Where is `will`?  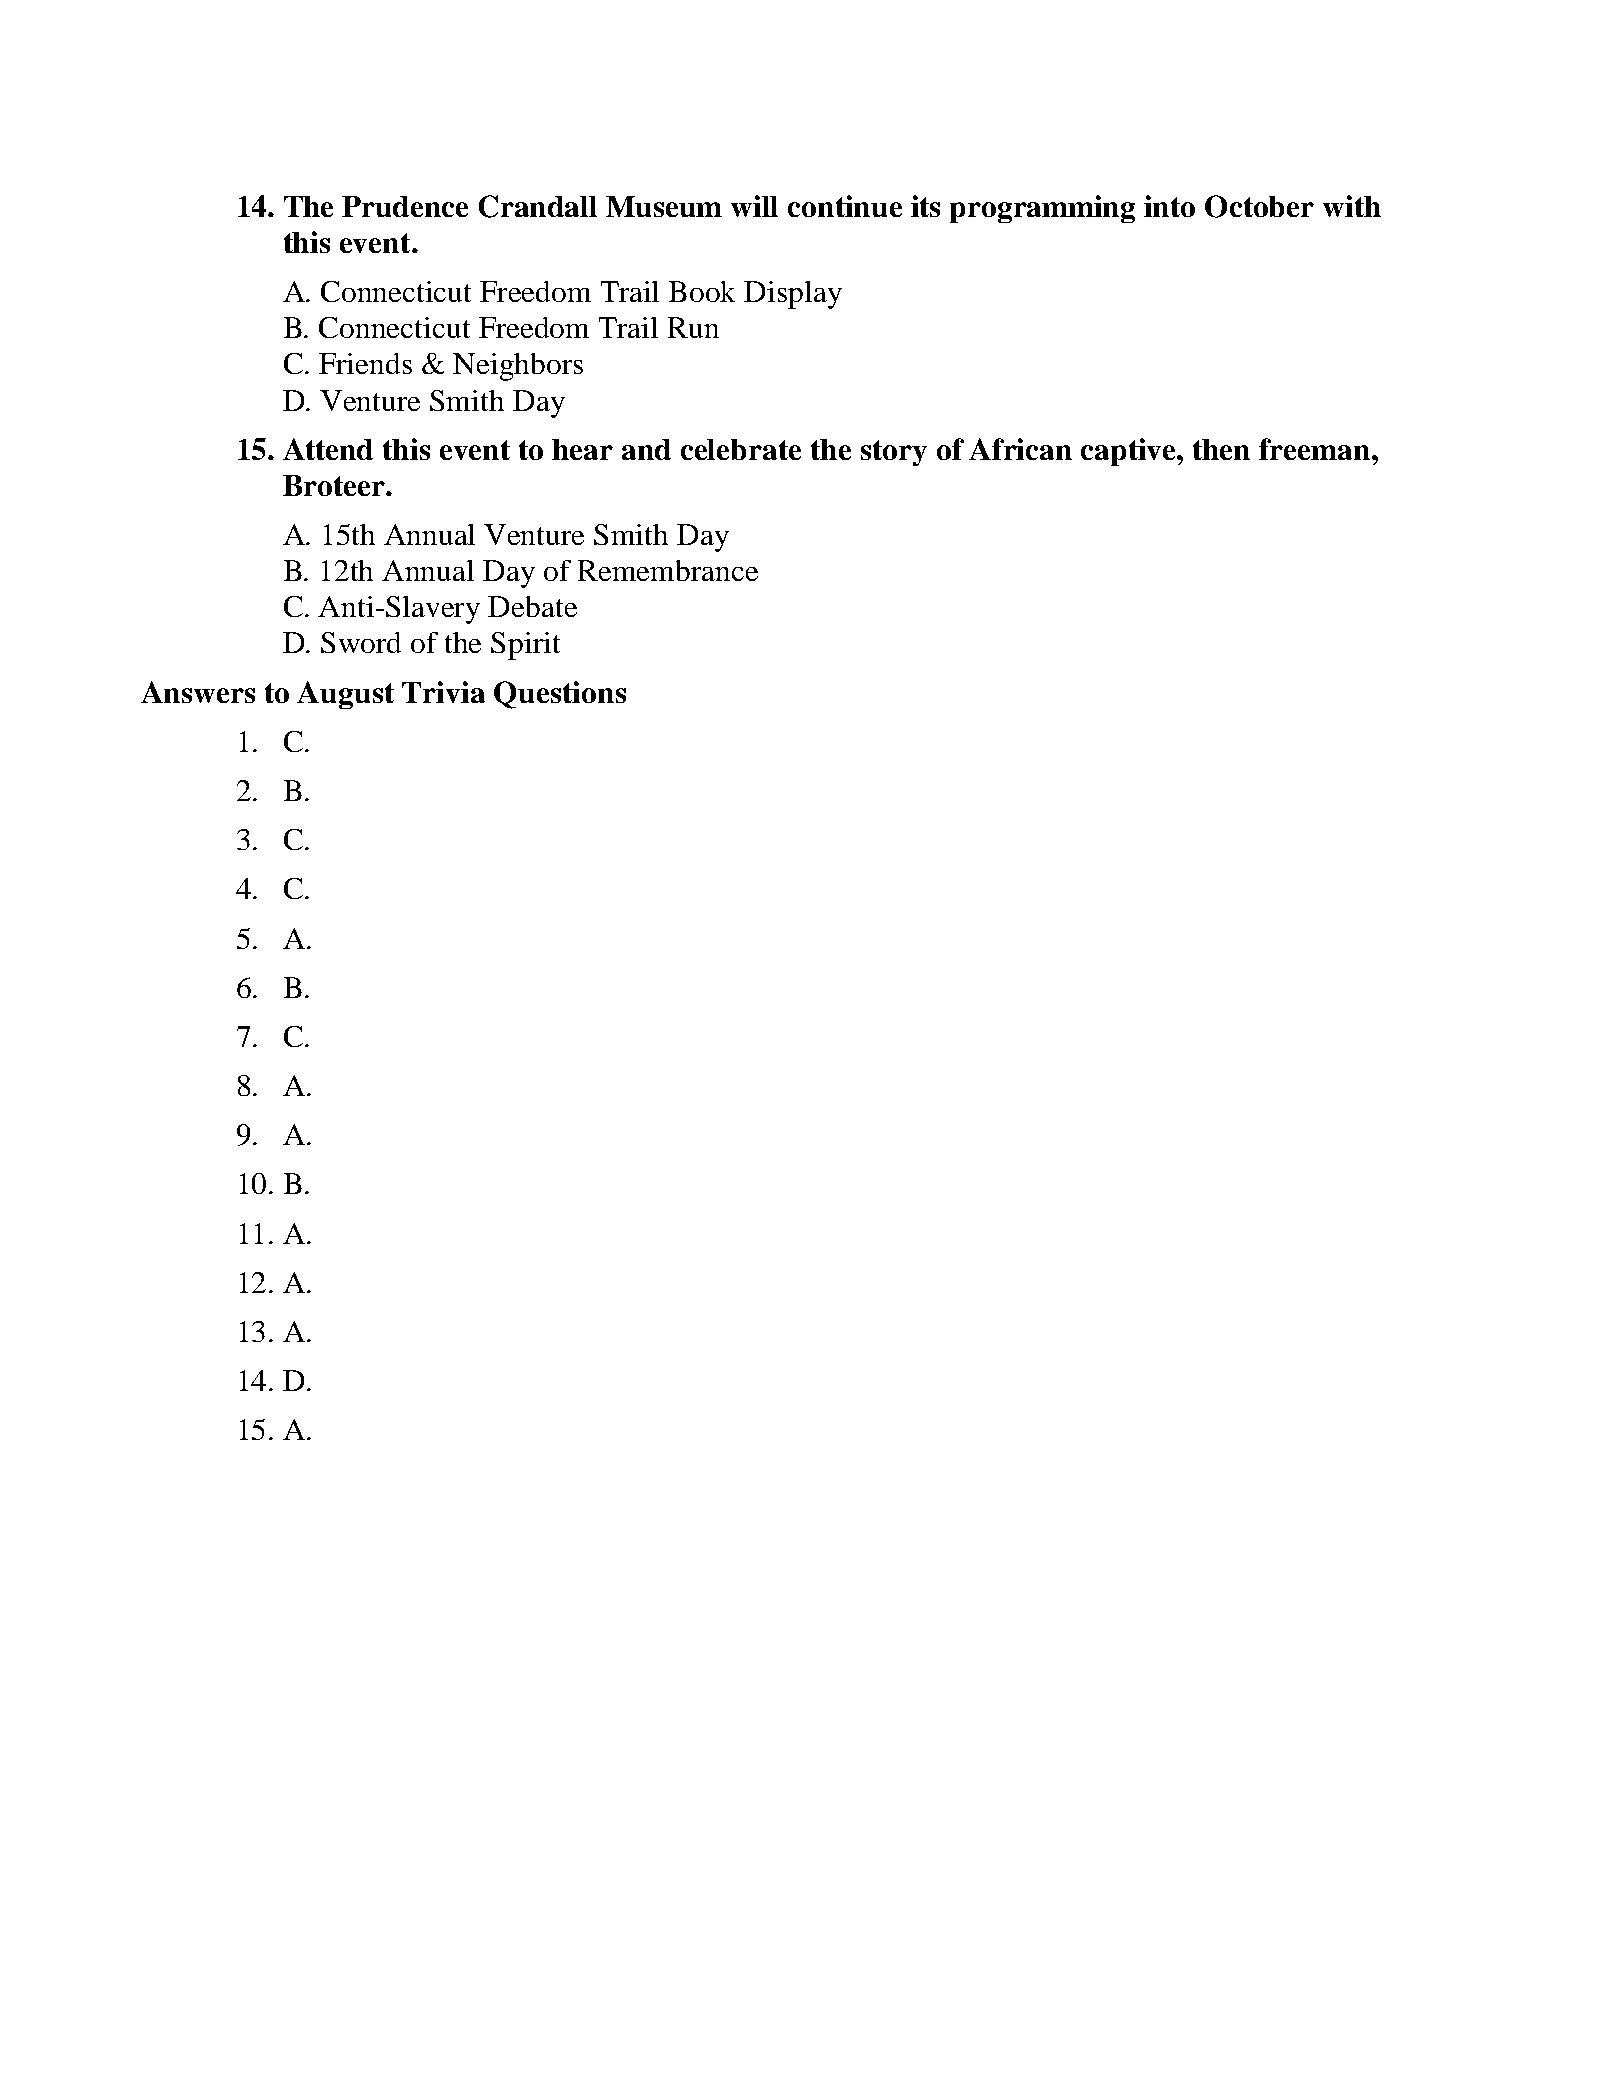
will is located at coordinates (754, 206).
